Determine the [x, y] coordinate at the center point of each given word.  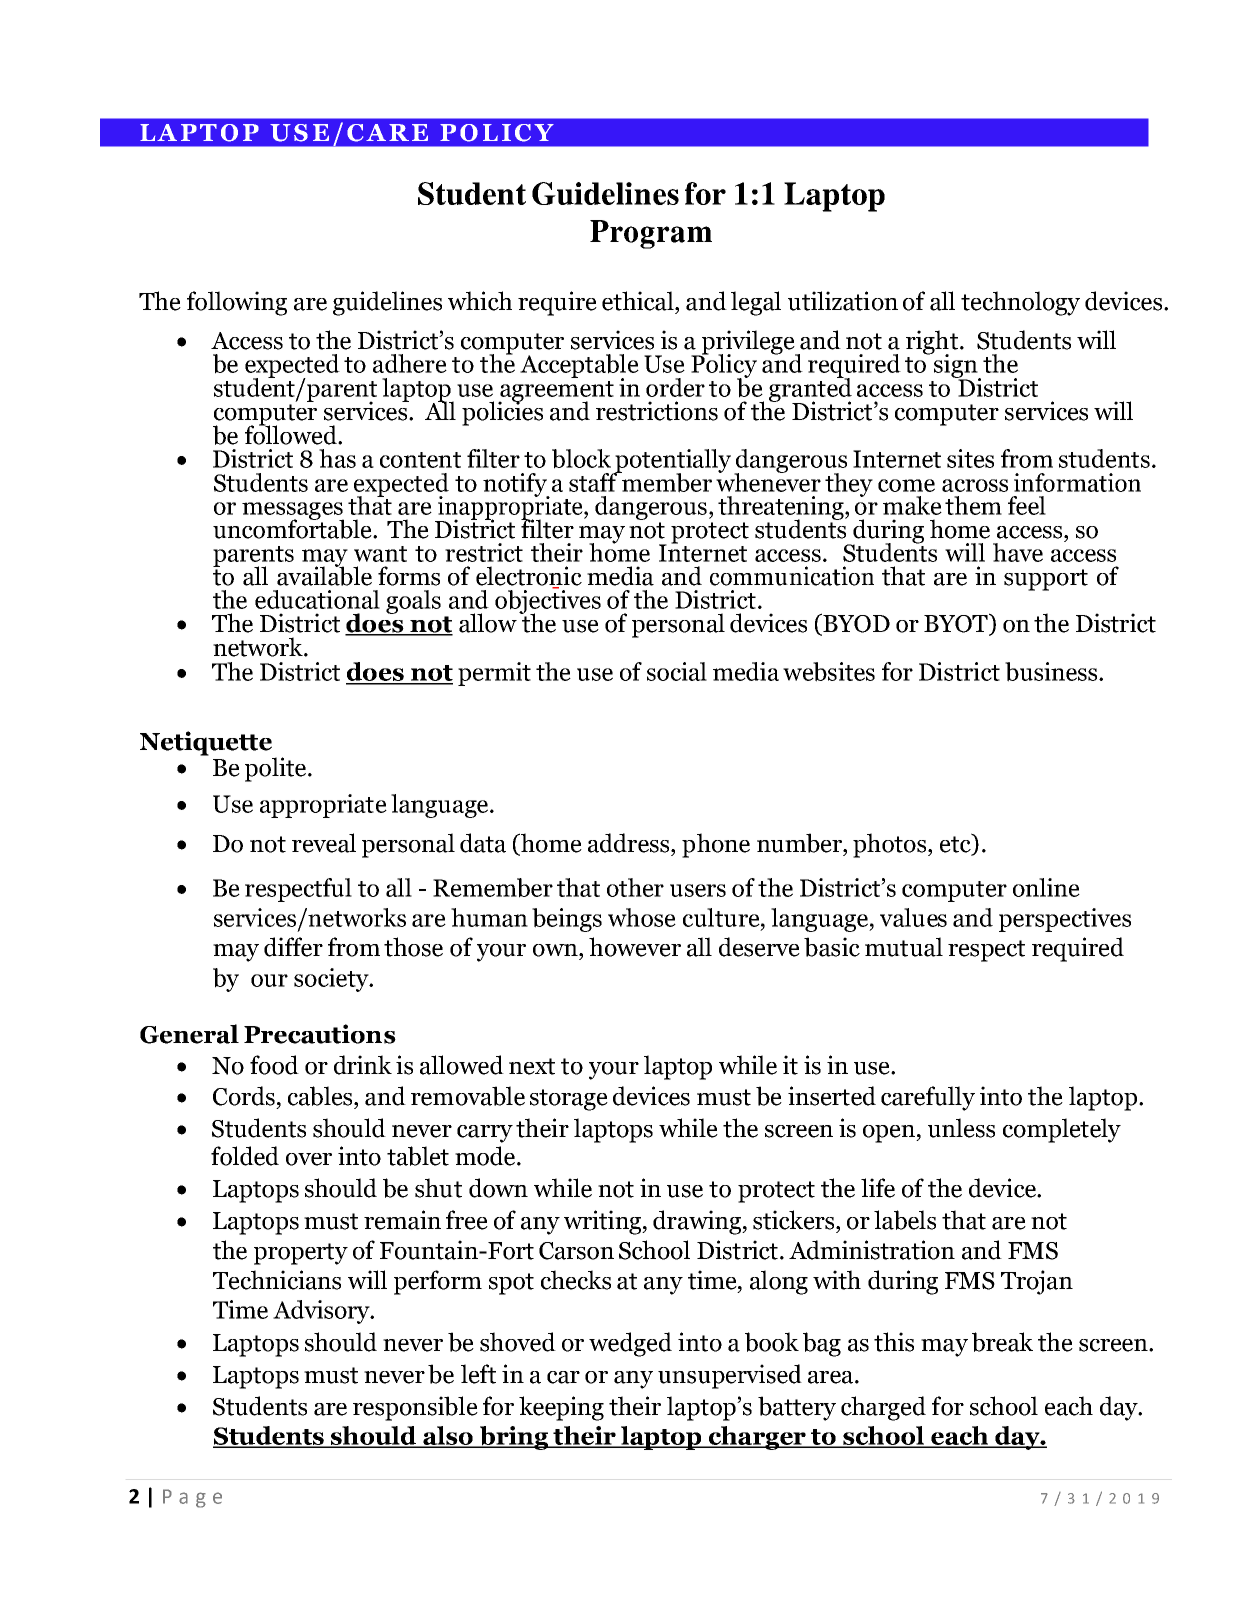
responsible [415, 1408]
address [630, 843]
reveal [324, 843]
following [237, 303]
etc [956, 844]
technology [1020, 303]
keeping [561, 1408]
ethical [639, 301]
